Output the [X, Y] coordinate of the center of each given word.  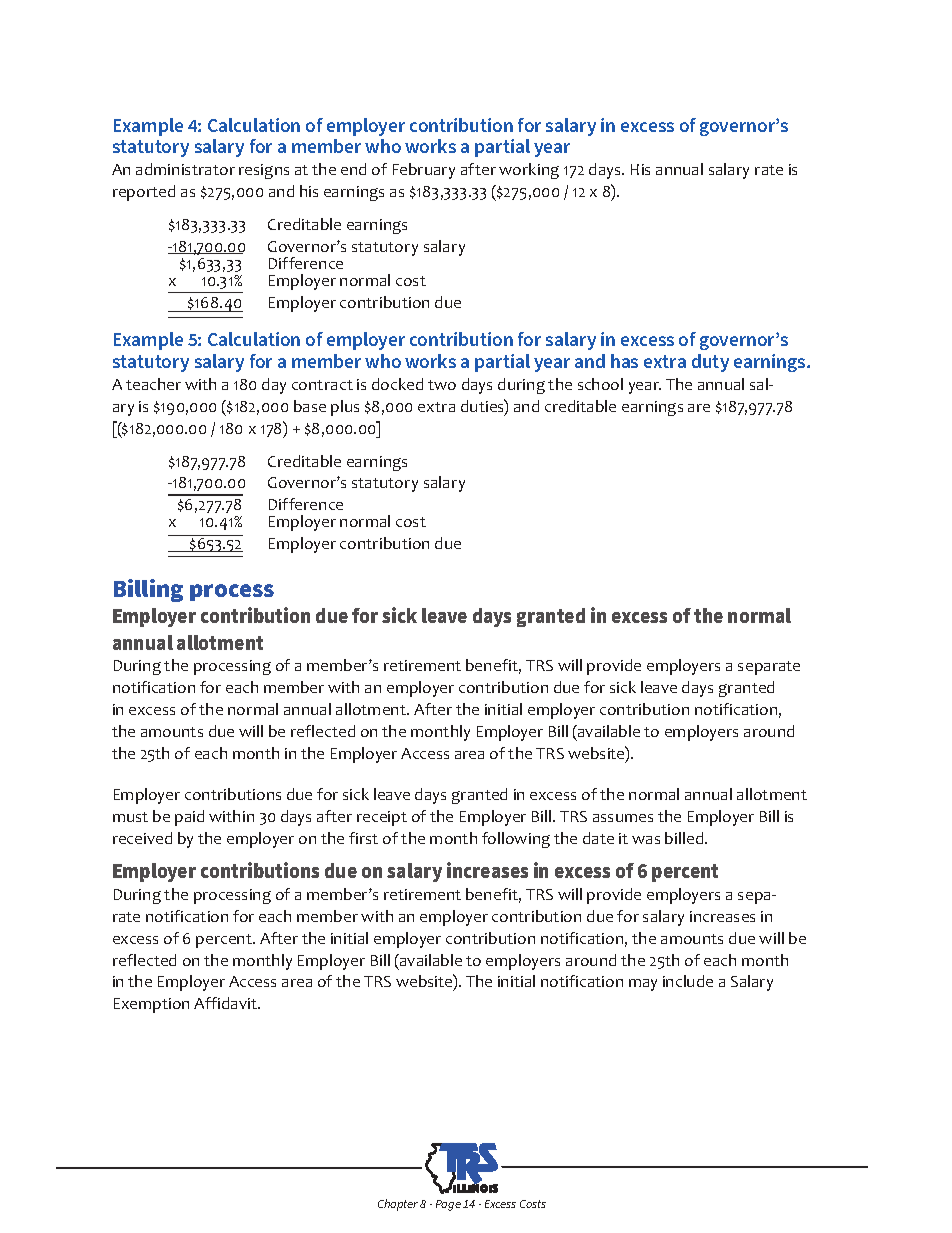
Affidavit [227, 1003]
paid [189, 818]
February [424, 171]
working [529, 171]
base [310, 406]
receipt [382, 818]
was [646, 840]
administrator [185, 169]
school [600, 384]
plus [345, 408]
